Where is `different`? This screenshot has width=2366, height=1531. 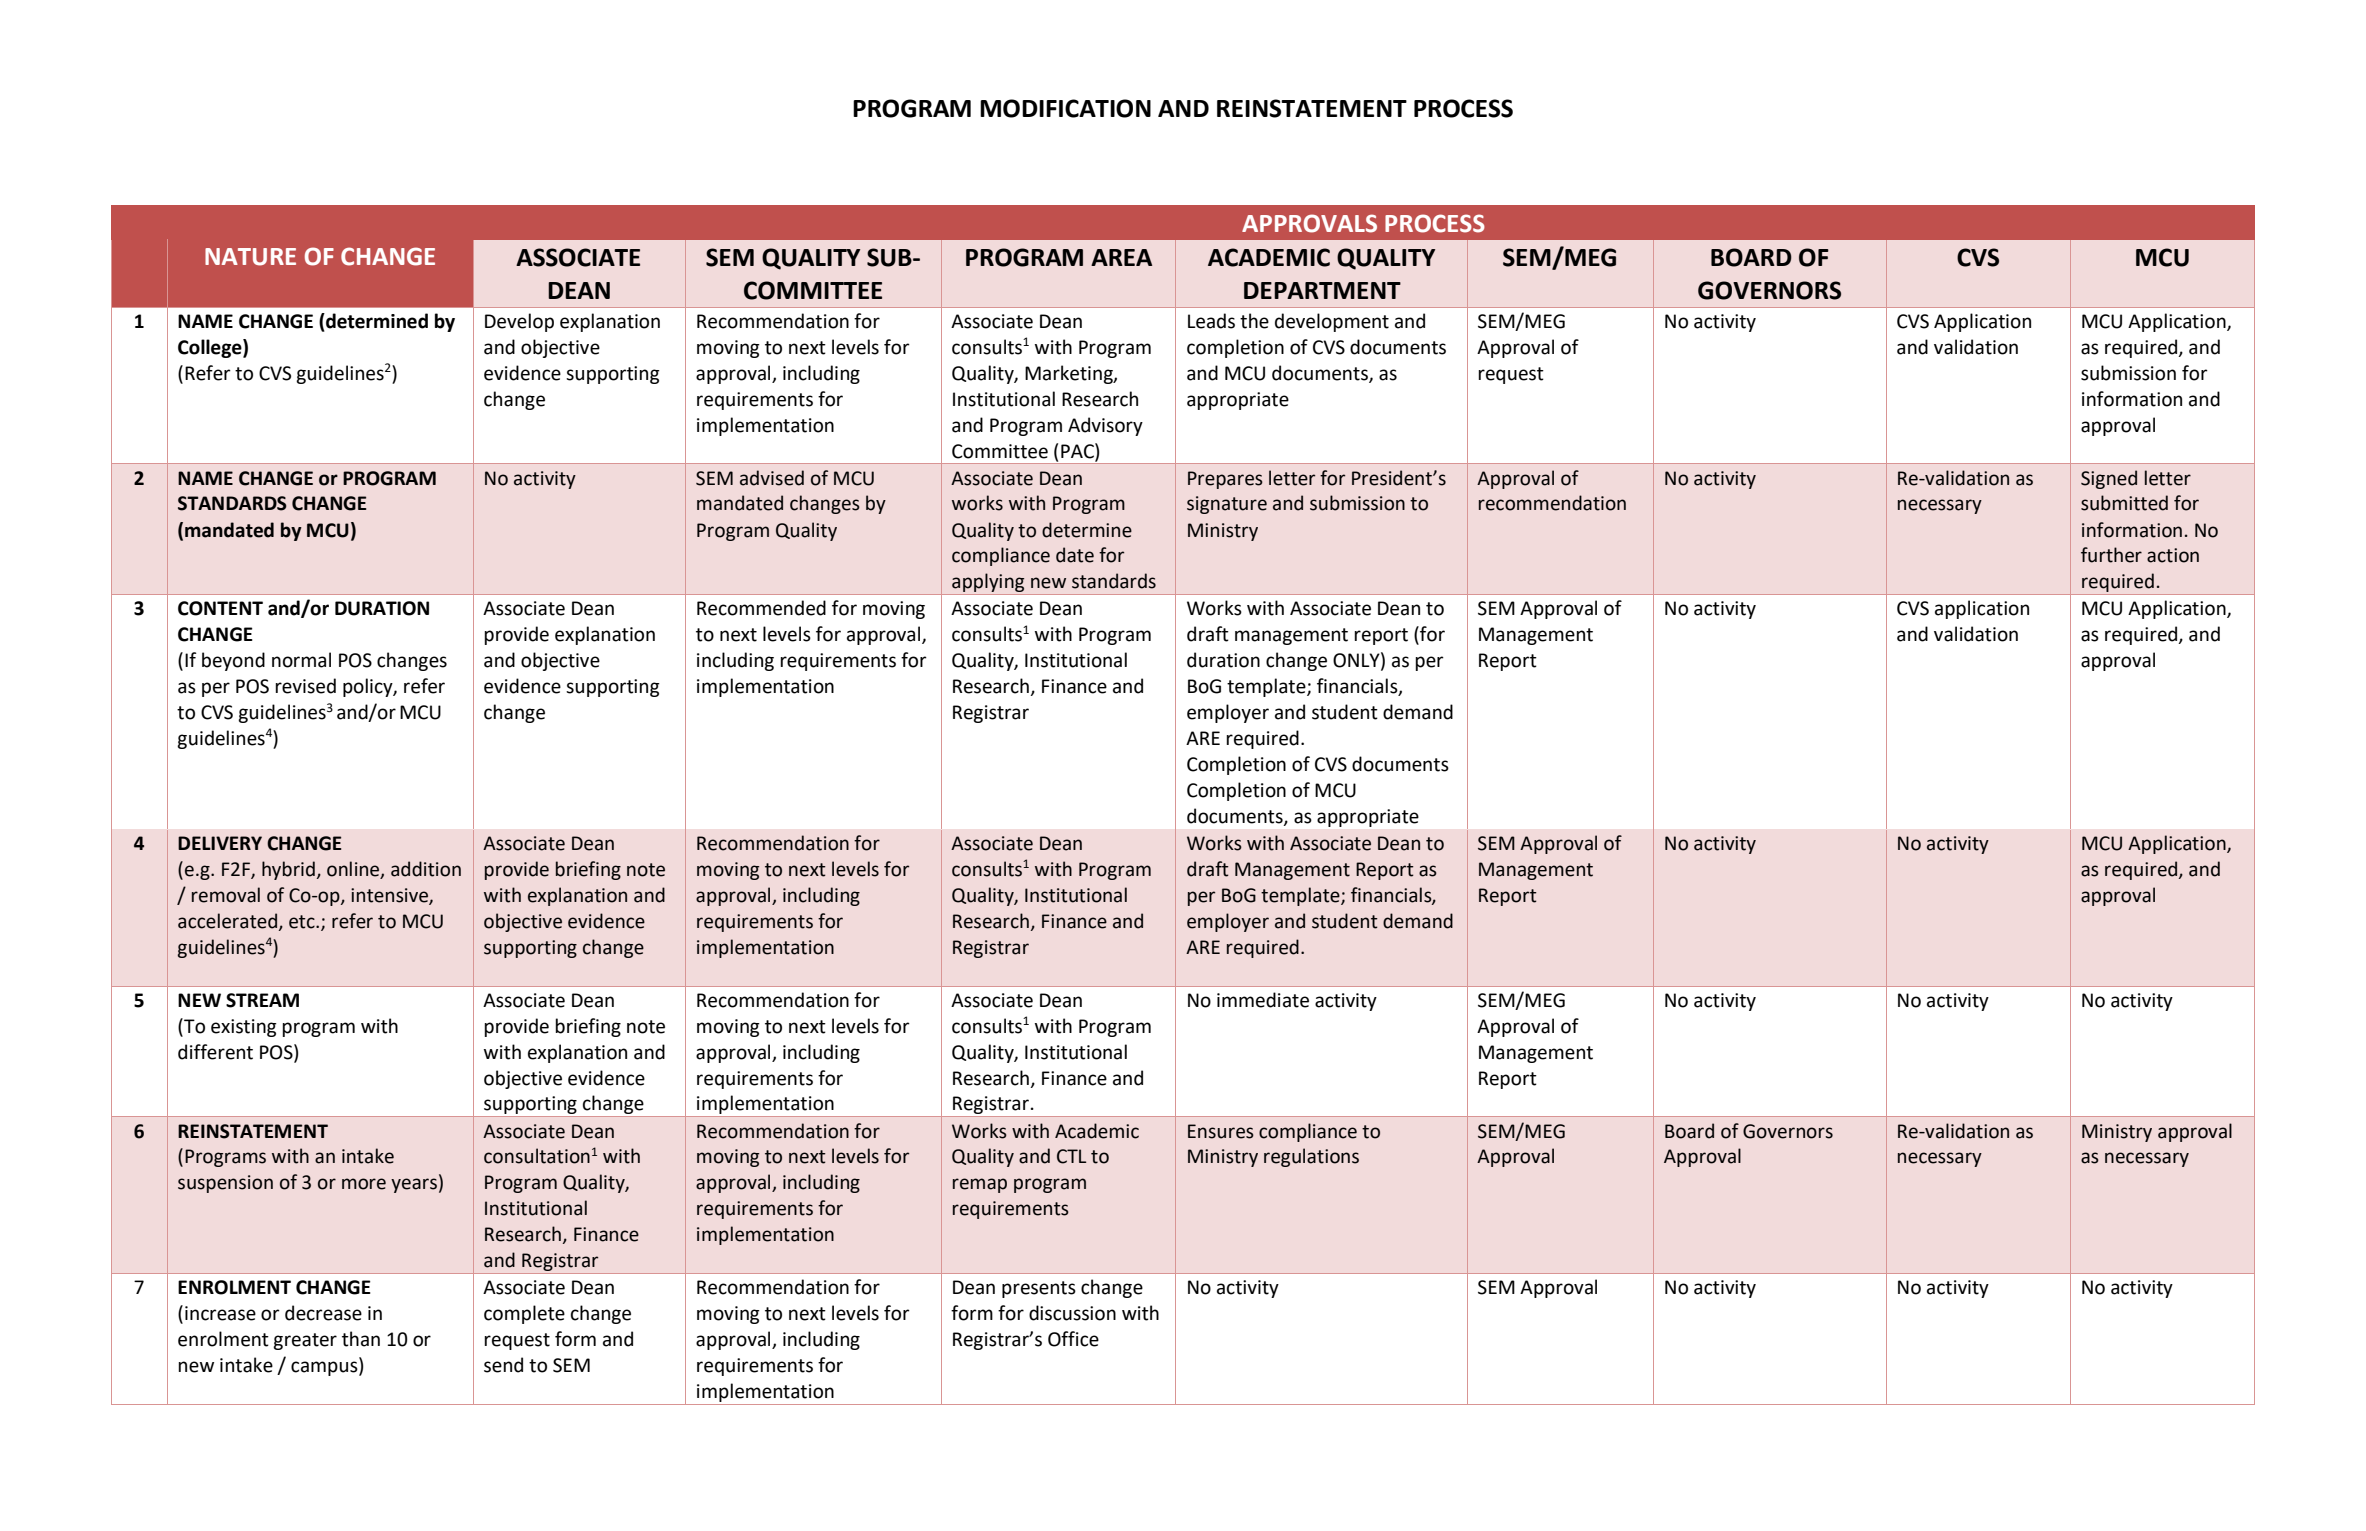
different is located at coordinates (215, 1052).
